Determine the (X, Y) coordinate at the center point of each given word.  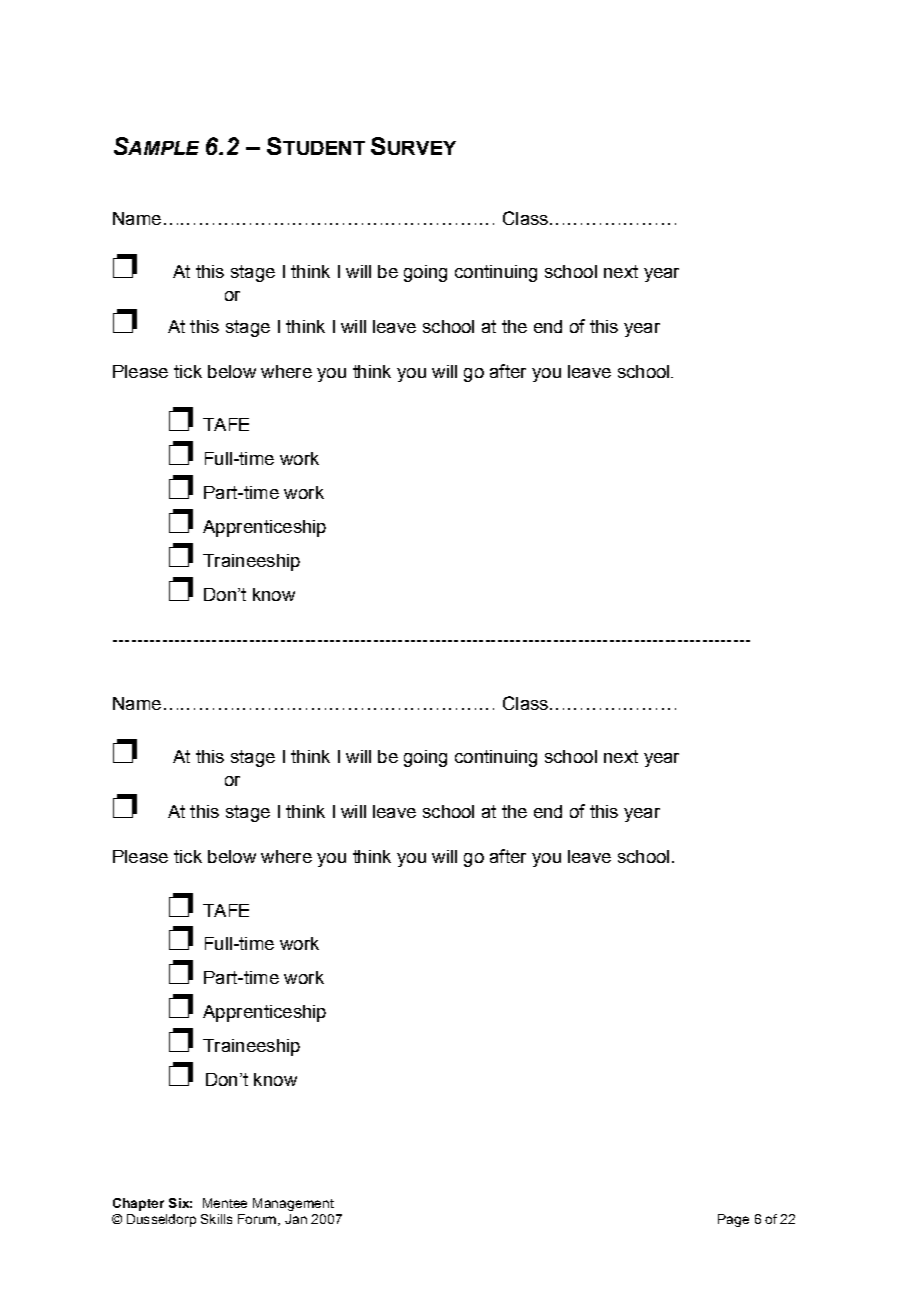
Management (293, 1204)
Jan (296, 1219)
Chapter (138, 1204)
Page (733, 1220)
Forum (257, 1219)
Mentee (225, 1203)
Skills (216, 1219)
